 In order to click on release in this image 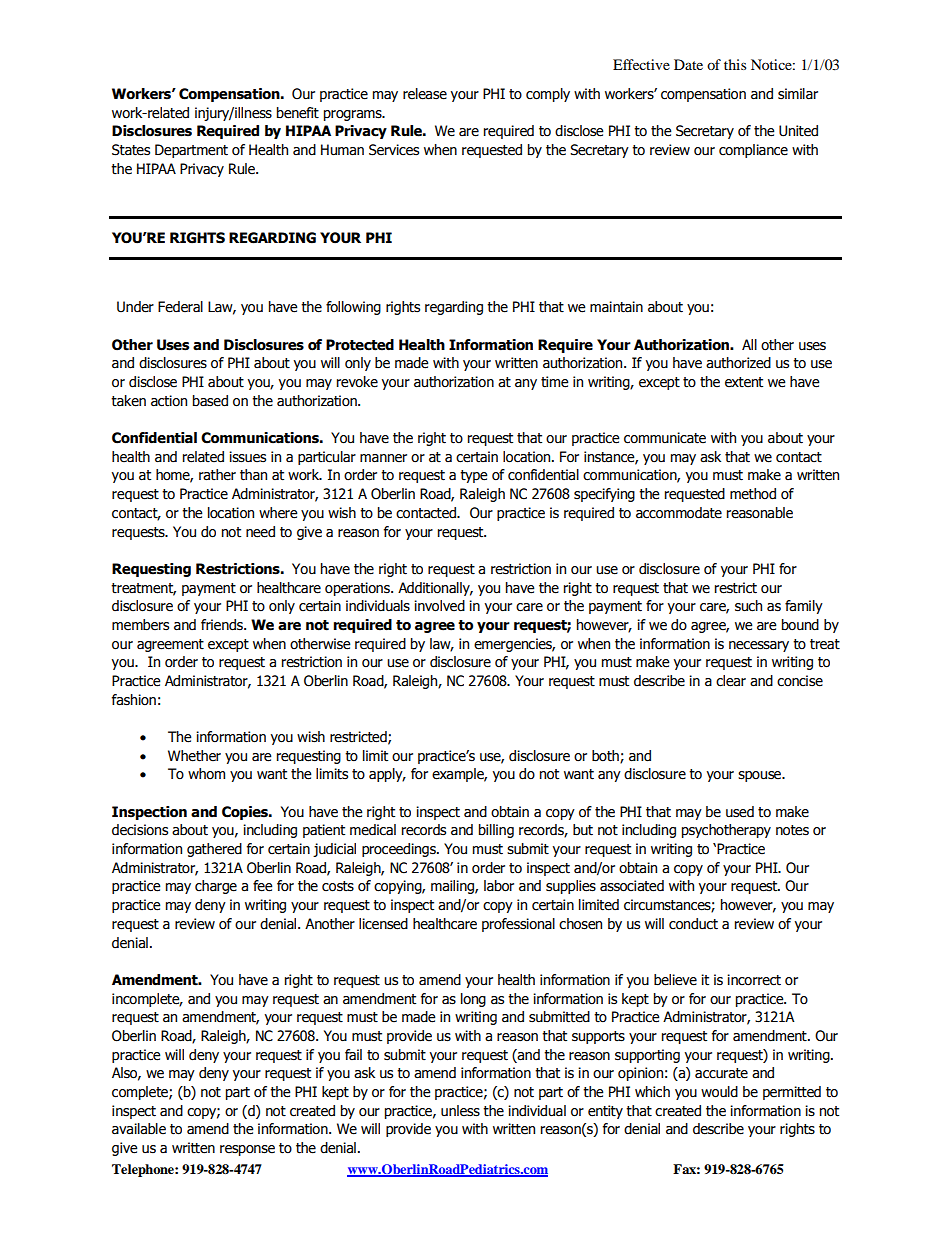, I will do `click(425, 94)`.
